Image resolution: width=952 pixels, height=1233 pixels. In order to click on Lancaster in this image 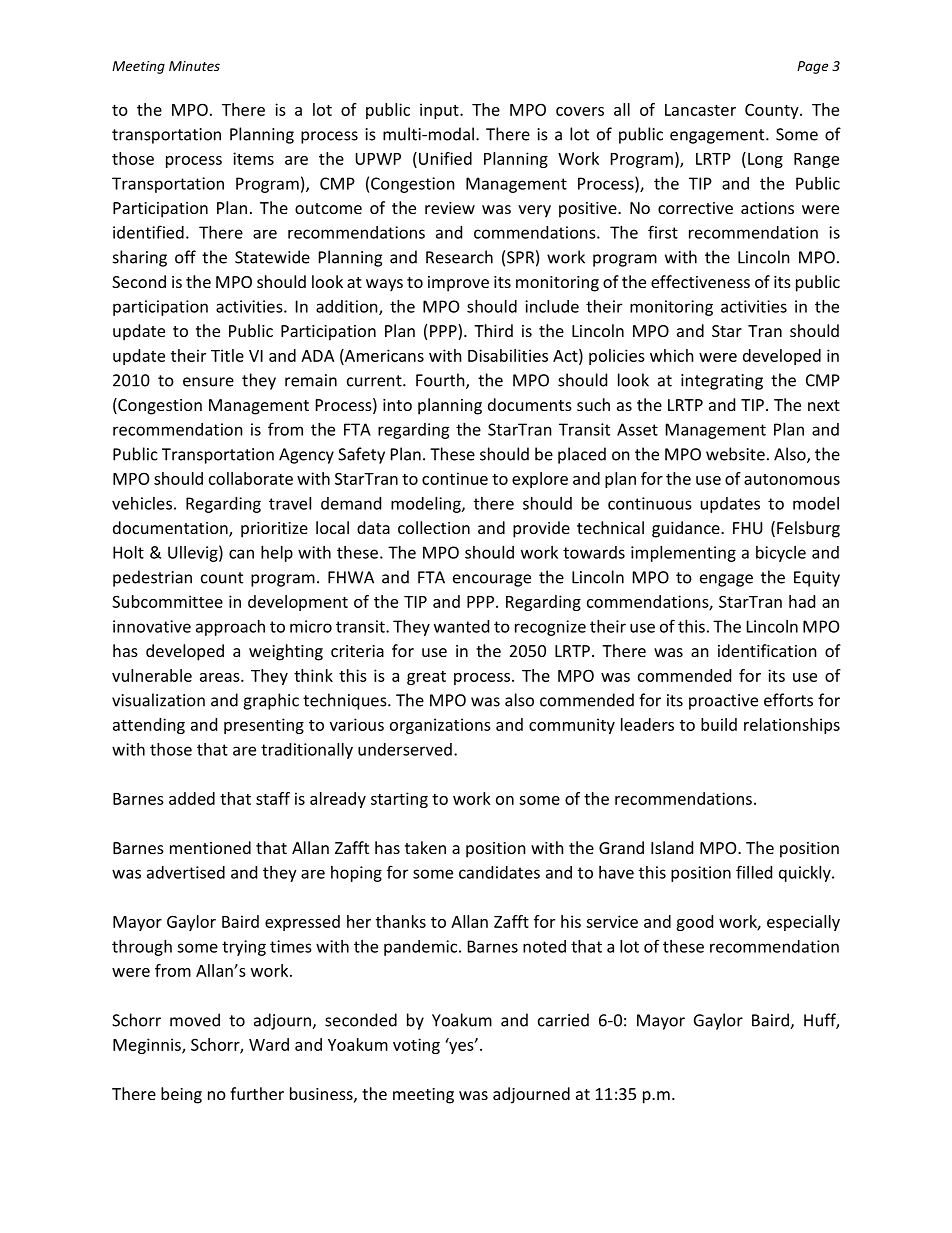, I will do `click(700, 110)`.
